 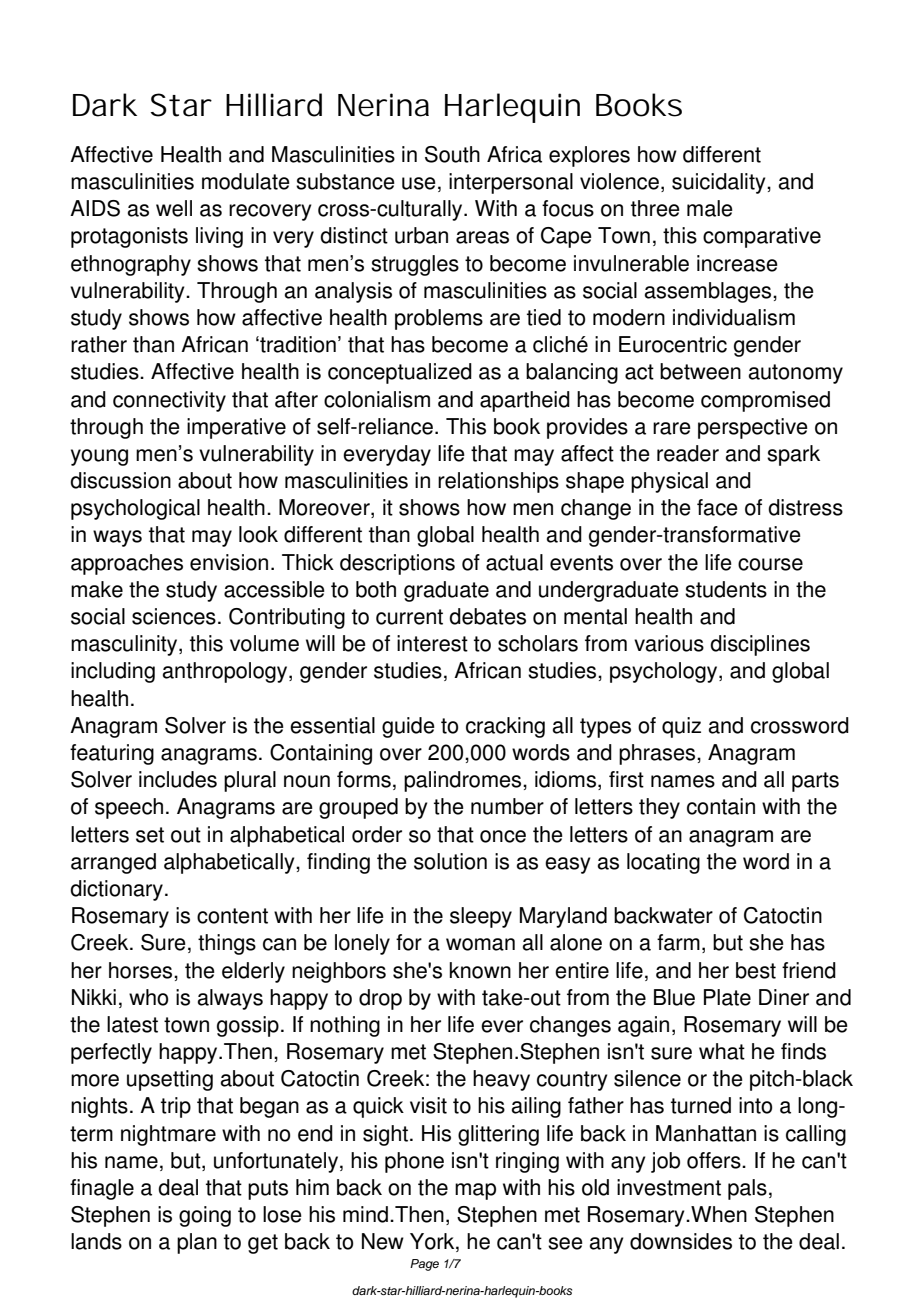 I want to click on plan, so click(x=197, y=1243).
